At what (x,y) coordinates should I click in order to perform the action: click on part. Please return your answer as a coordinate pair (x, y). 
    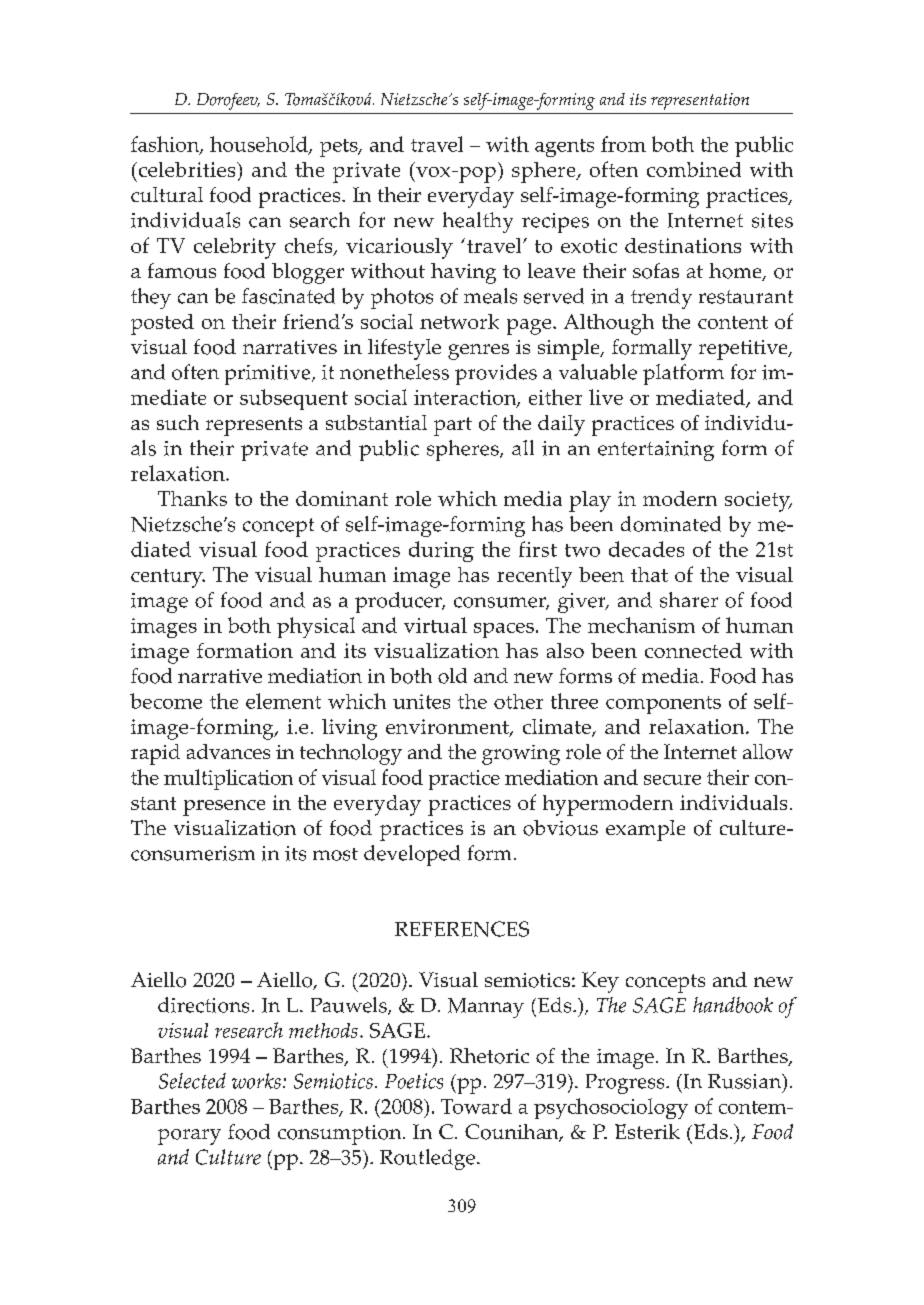
    Looking at the image, I should click on (453, 426).
